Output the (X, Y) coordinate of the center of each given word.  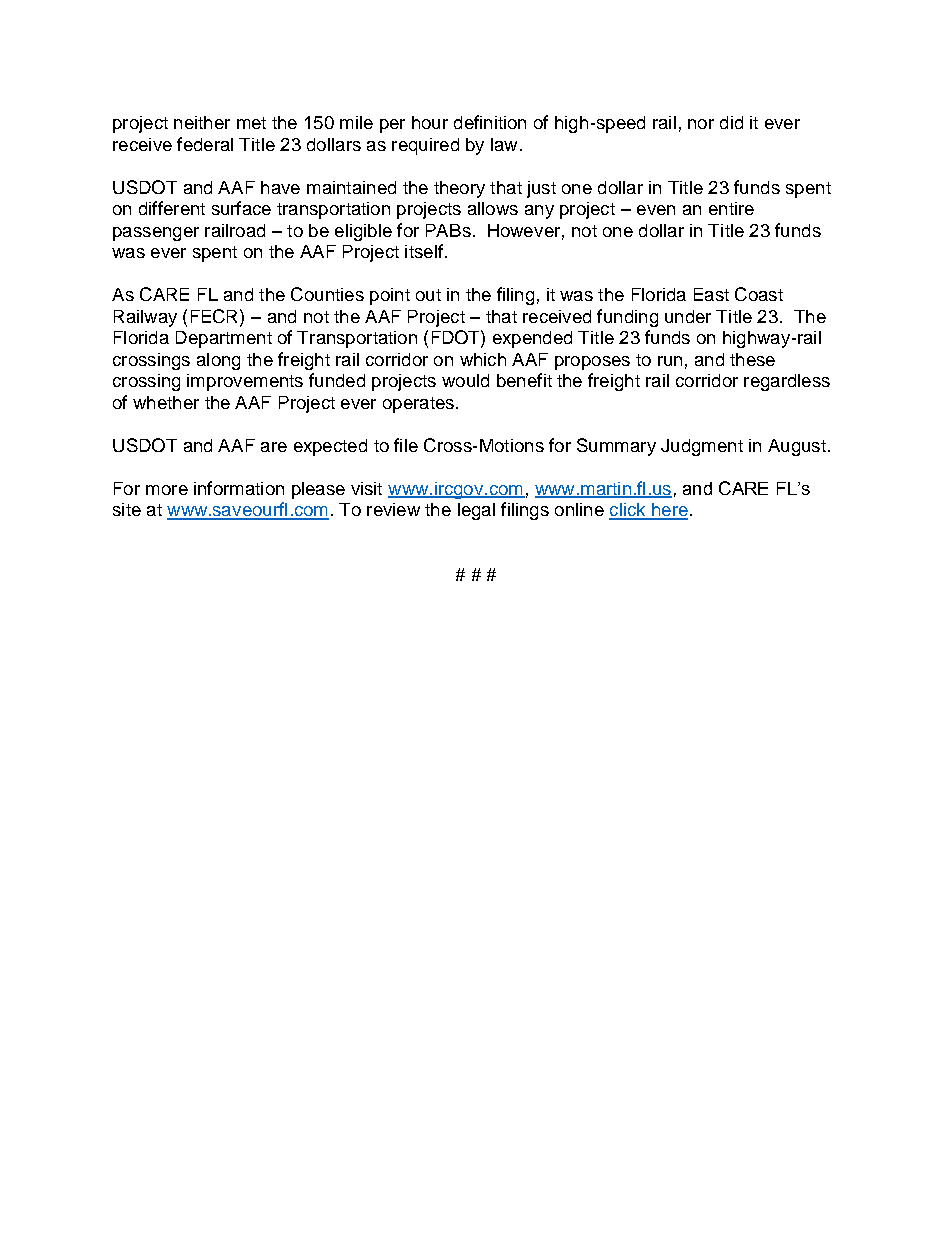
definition (490, 122)
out (428, 295)
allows (493, 208)
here (669, 511)
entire (731, 208)
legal (476, 511)
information (239, 488)
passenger (156, 234)
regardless (787, 382)
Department (224, 339)
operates (418, 405)
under (688, 316)
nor (701, 124)
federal (205, 144)
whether (166, 402)
